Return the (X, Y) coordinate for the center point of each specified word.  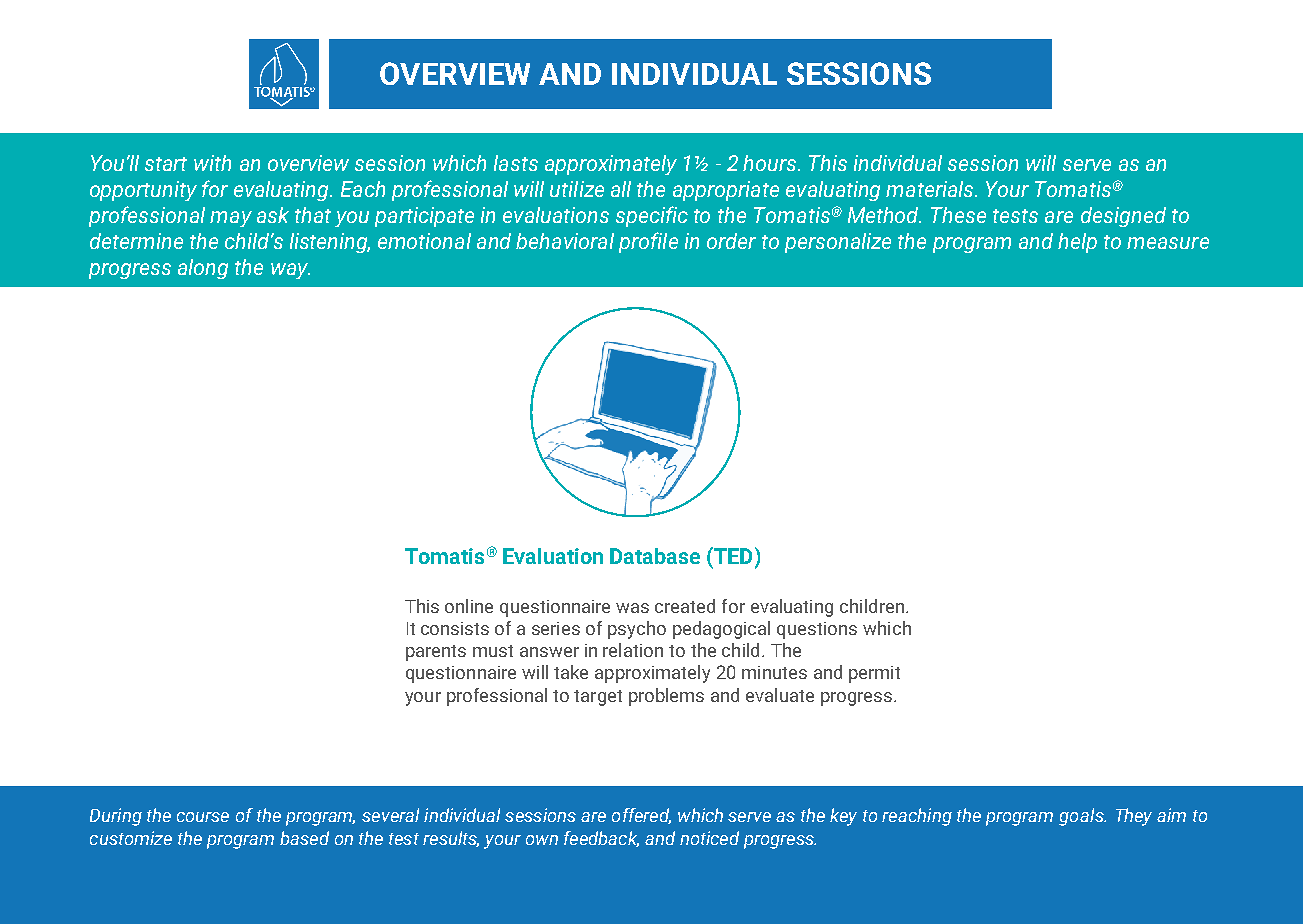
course (203, 817)
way (290, 271)
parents (436, 653)
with (212, 163)
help (1077, 243)
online (469, 606)
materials (931, 189)
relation (633, 650)
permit (874, 674)
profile (648, 242)
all (621, 189)
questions (817, 630)
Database (655, 556)
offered (641, 816)
